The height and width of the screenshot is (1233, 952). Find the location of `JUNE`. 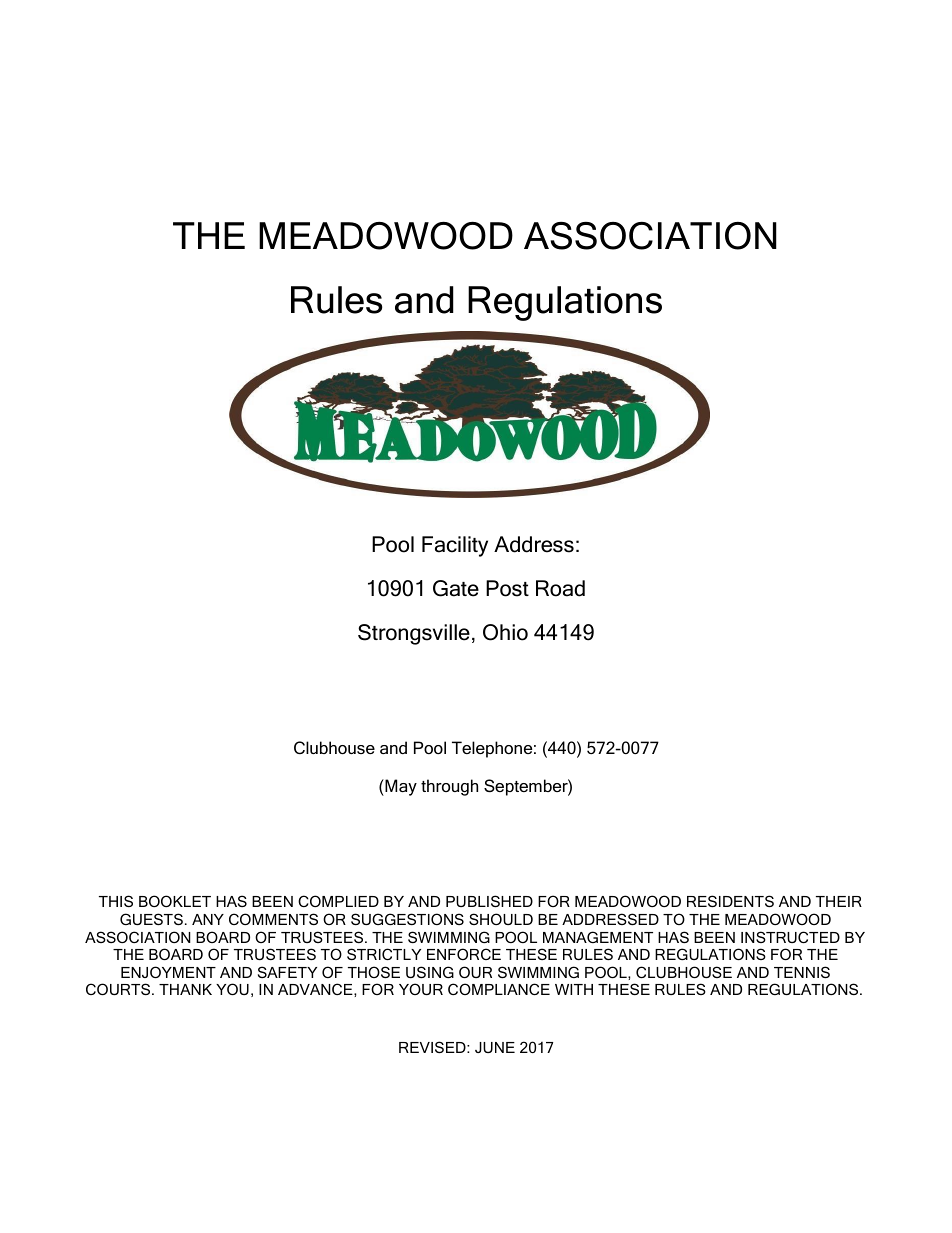

JUNE is located at coordinates (495, 1047).
